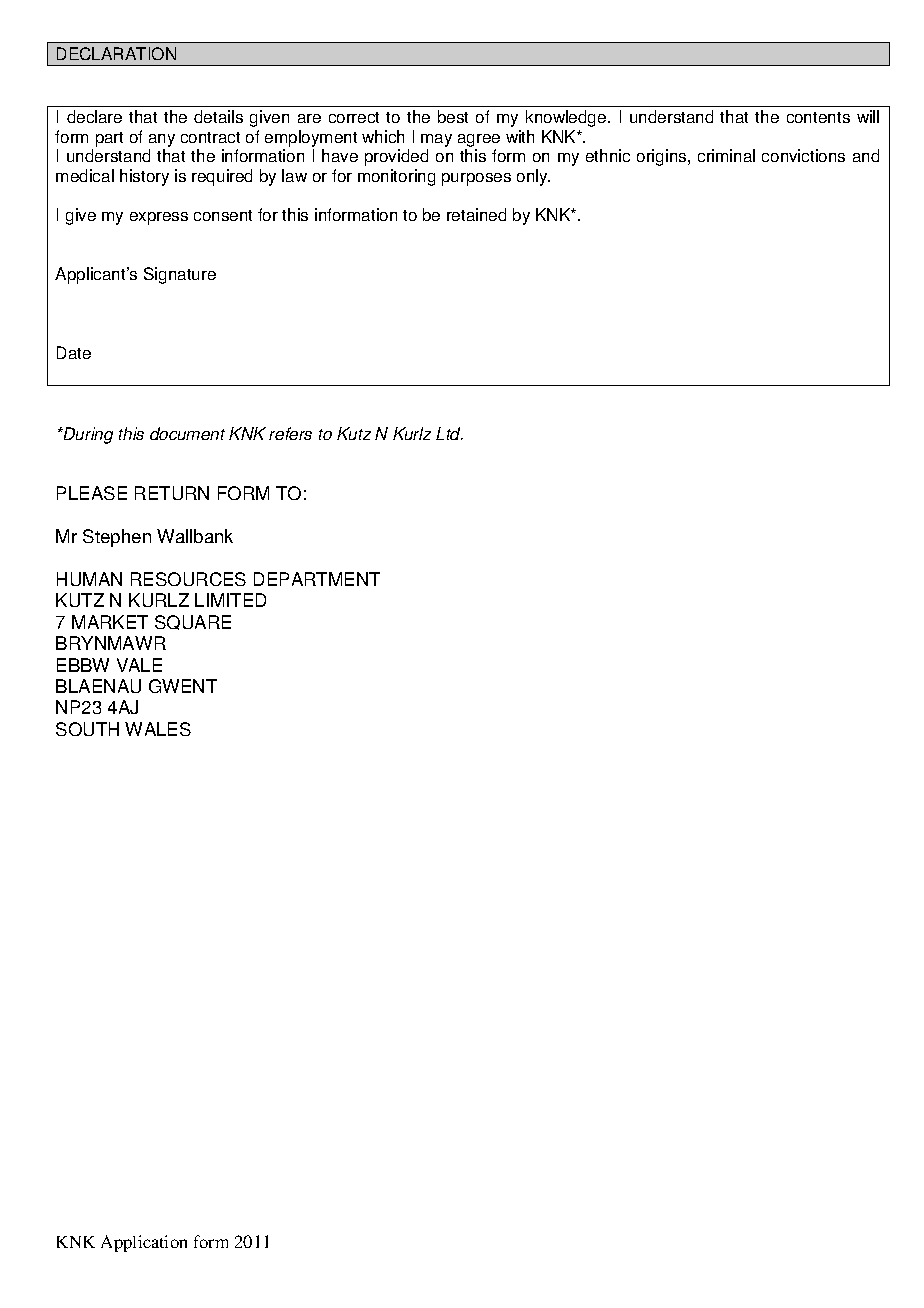  What do you see at coordinates (449, 433) in the screenshot?
I see `Ltd` at bounding box center [449, 433].
